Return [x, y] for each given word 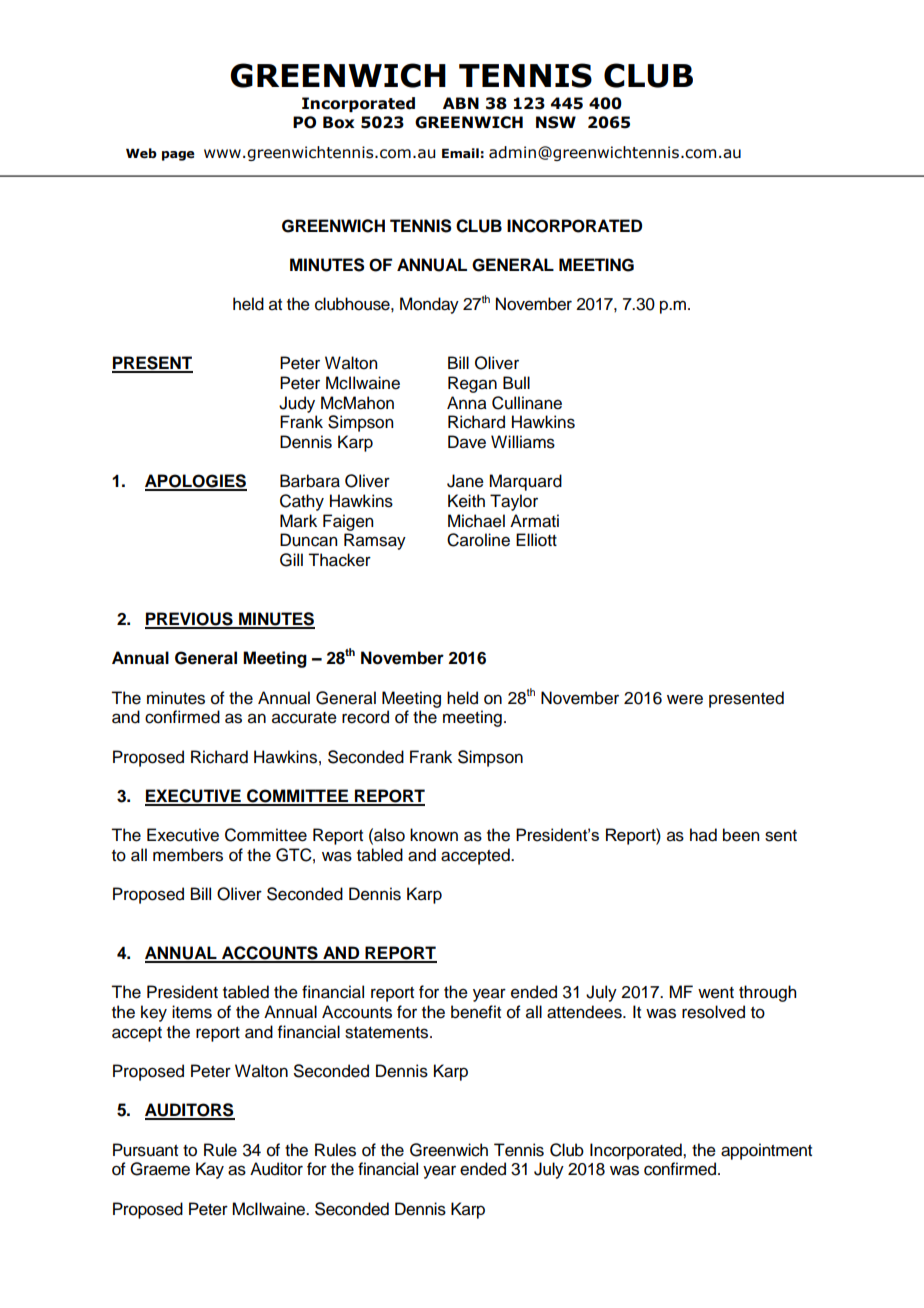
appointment [766, 1151]
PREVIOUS [190, 620]
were [685, 699]
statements [388, 1033]
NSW [556, 122]
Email [460, 153]
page [178, 156]
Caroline [478, 540]
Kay [210, 1170]
